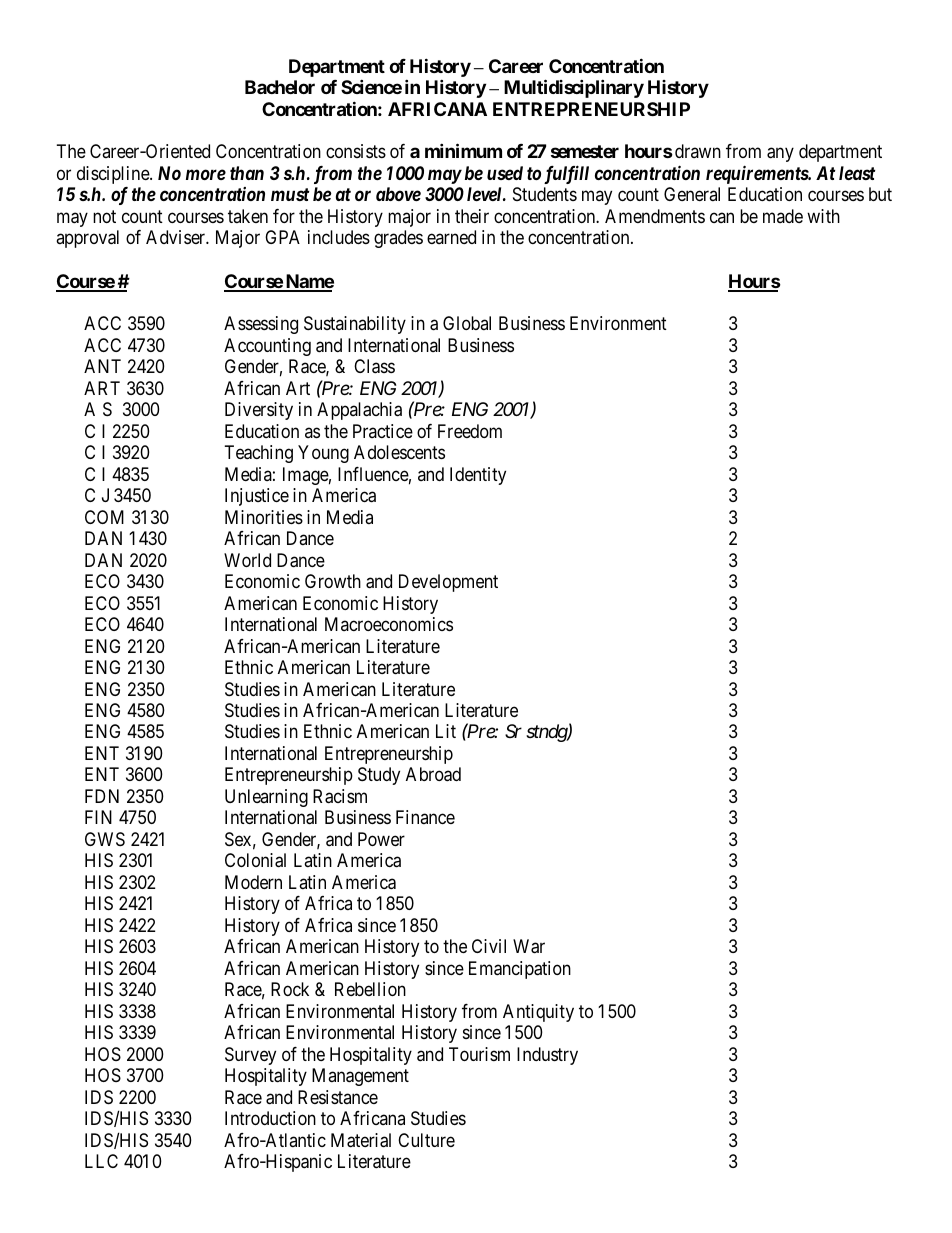  Describe the element at coordinates (259, 454) in the document. I see `Teaching` at that location.
